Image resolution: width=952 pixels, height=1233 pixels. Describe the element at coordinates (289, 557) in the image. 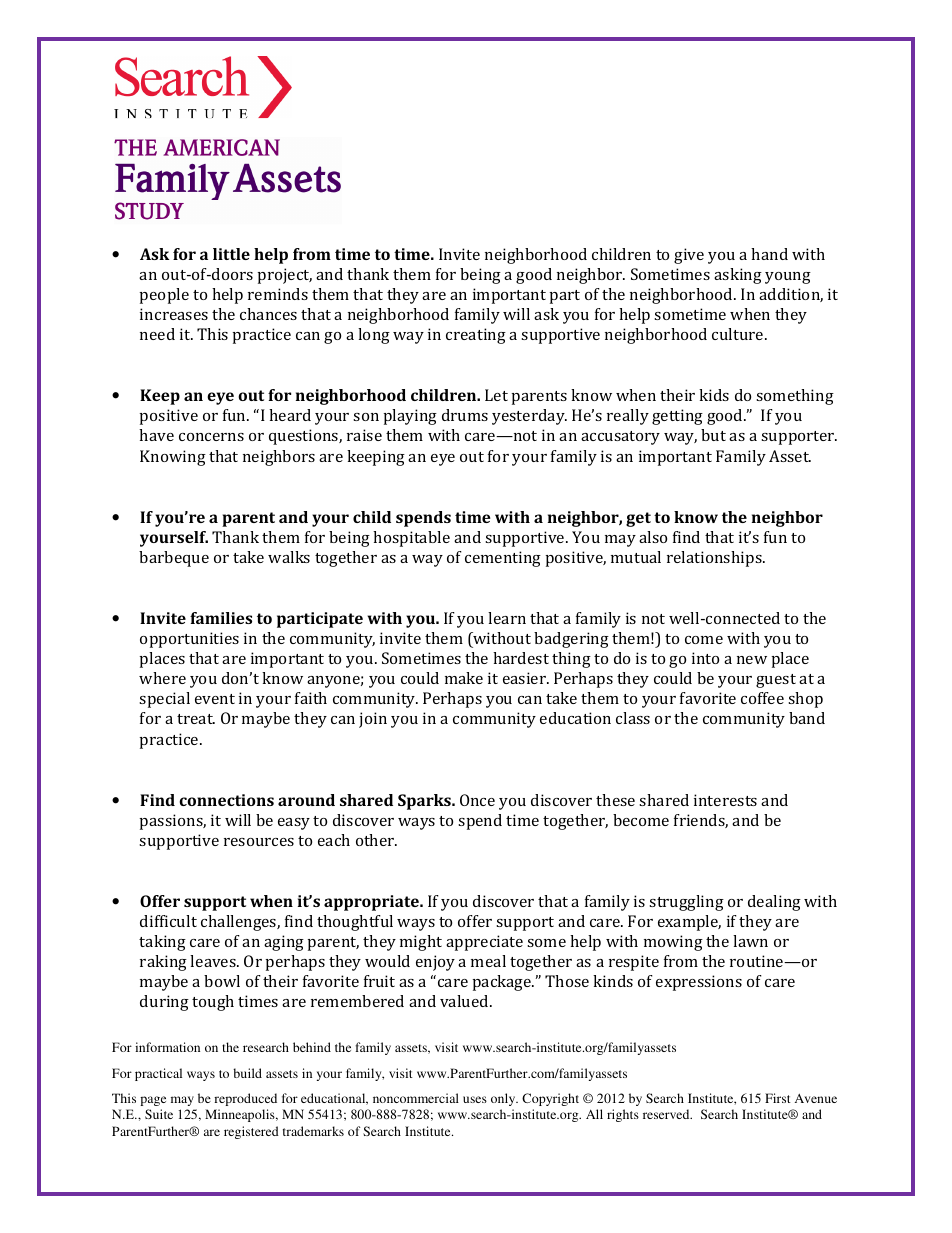

I see `walks` at that location.
